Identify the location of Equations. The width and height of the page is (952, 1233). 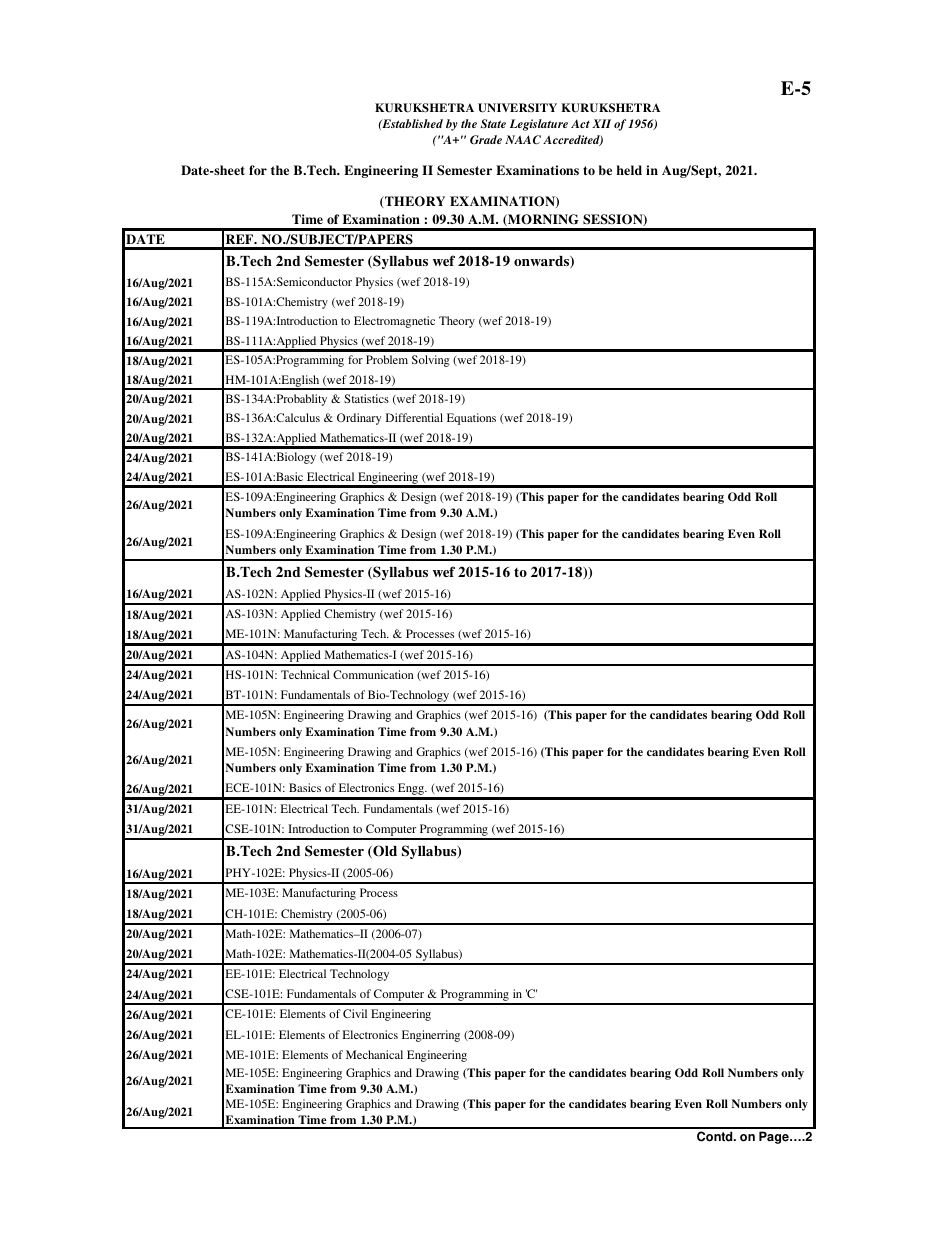
(471, 419).
